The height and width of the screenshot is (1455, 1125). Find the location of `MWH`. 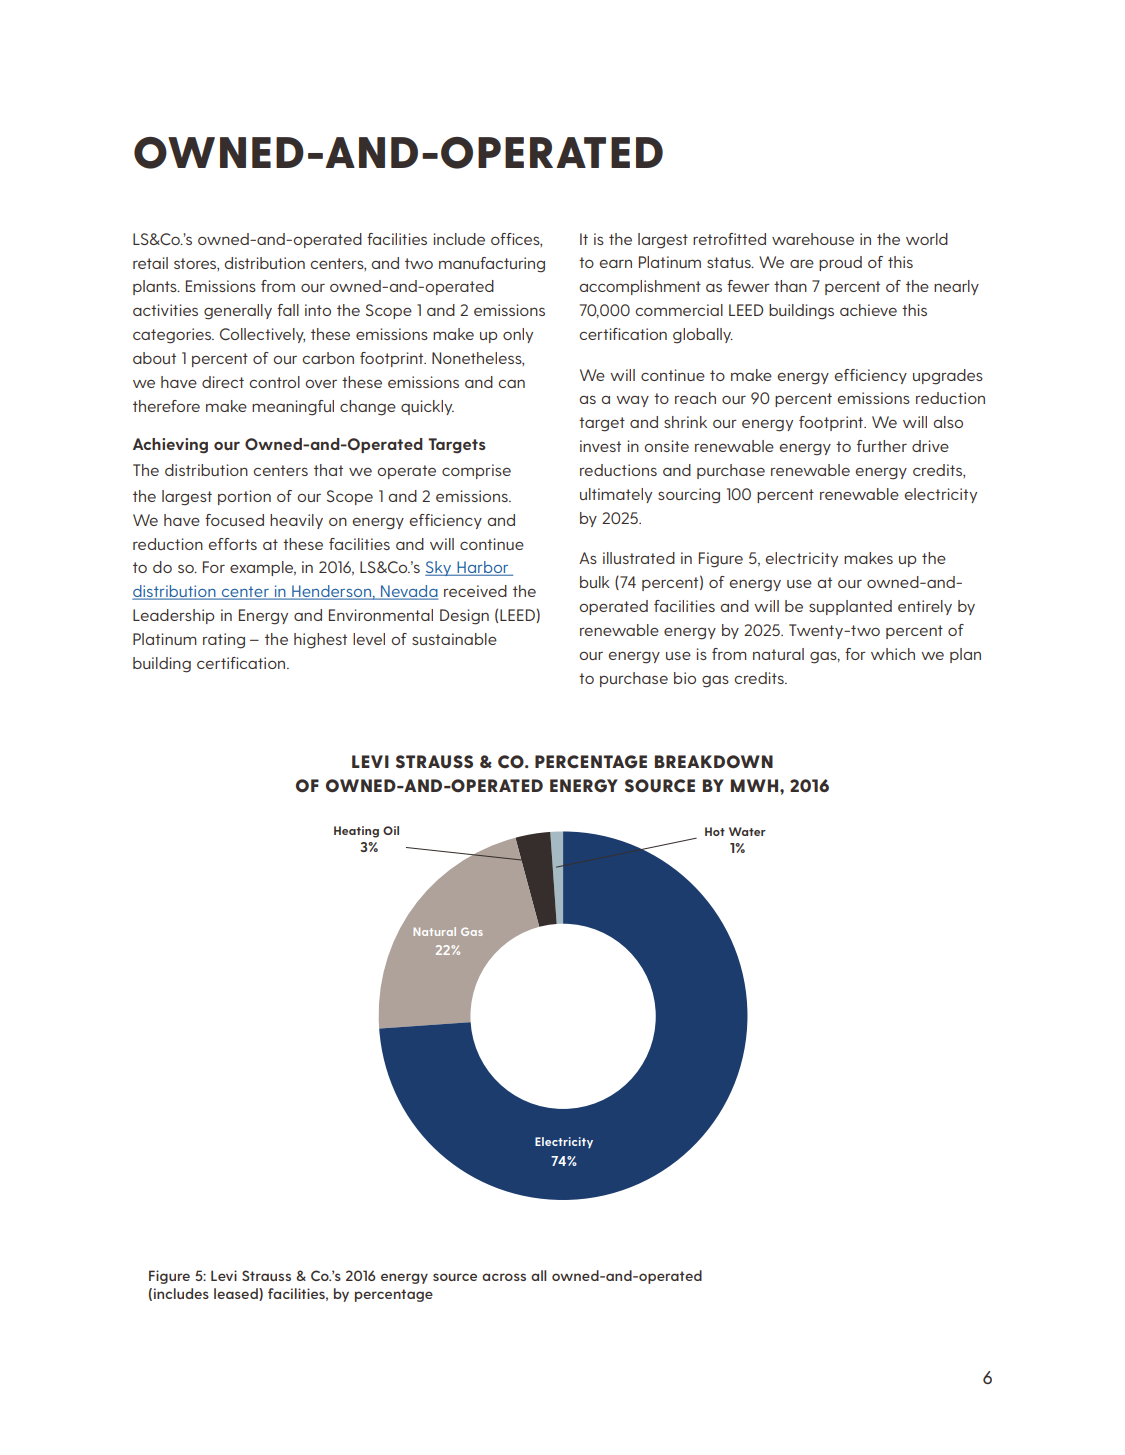

MWH is located at coordinates (756, 785).
